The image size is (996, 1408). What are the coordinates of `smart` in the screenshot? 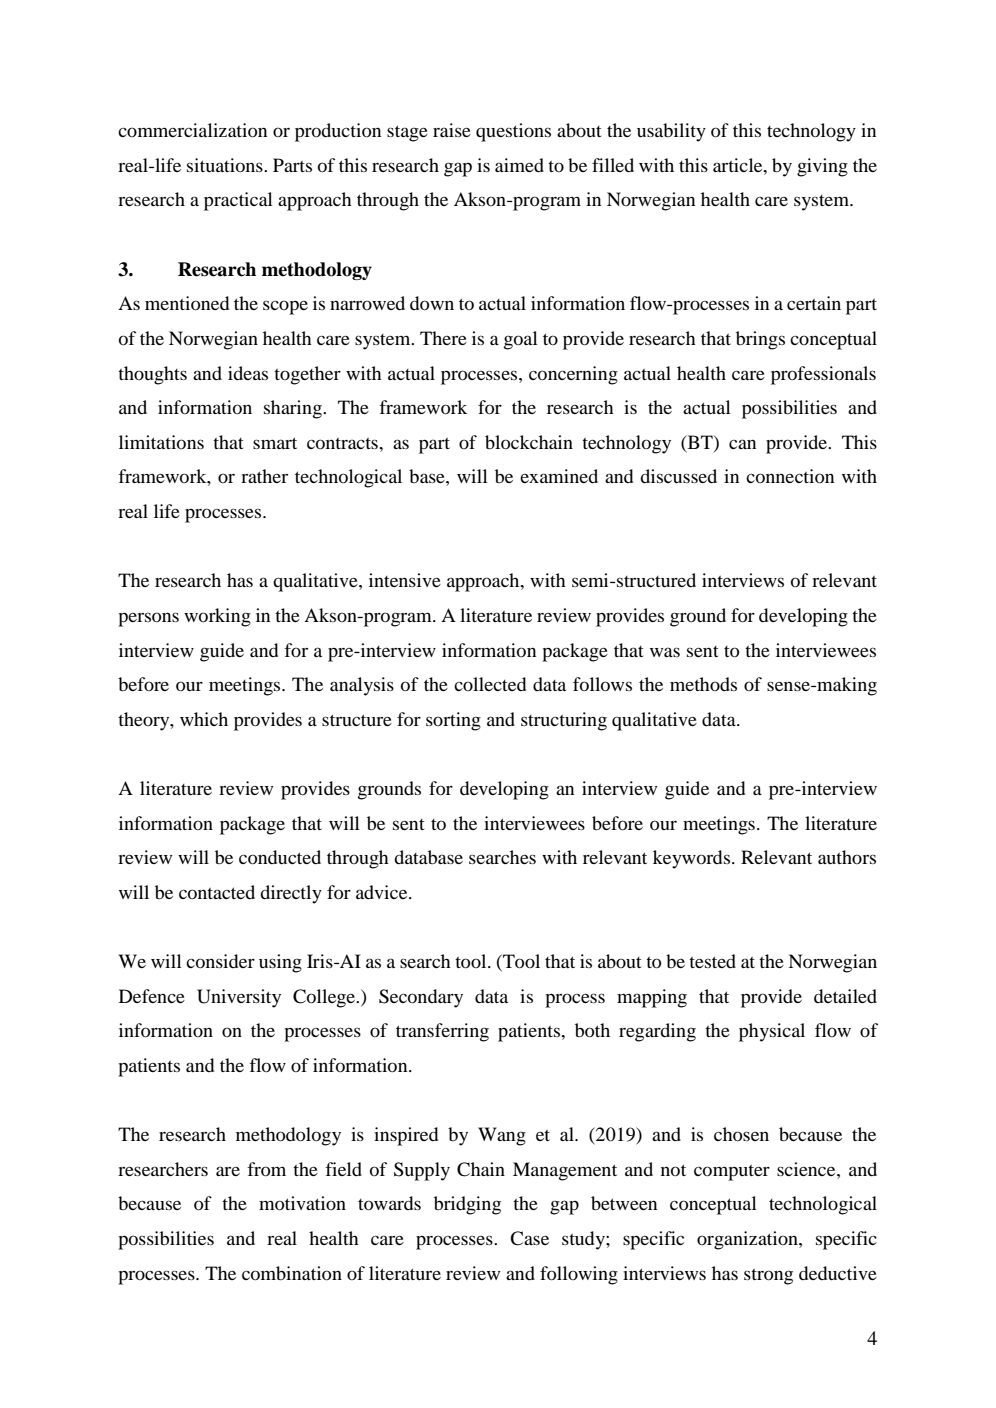 It's located at (275, 443).
